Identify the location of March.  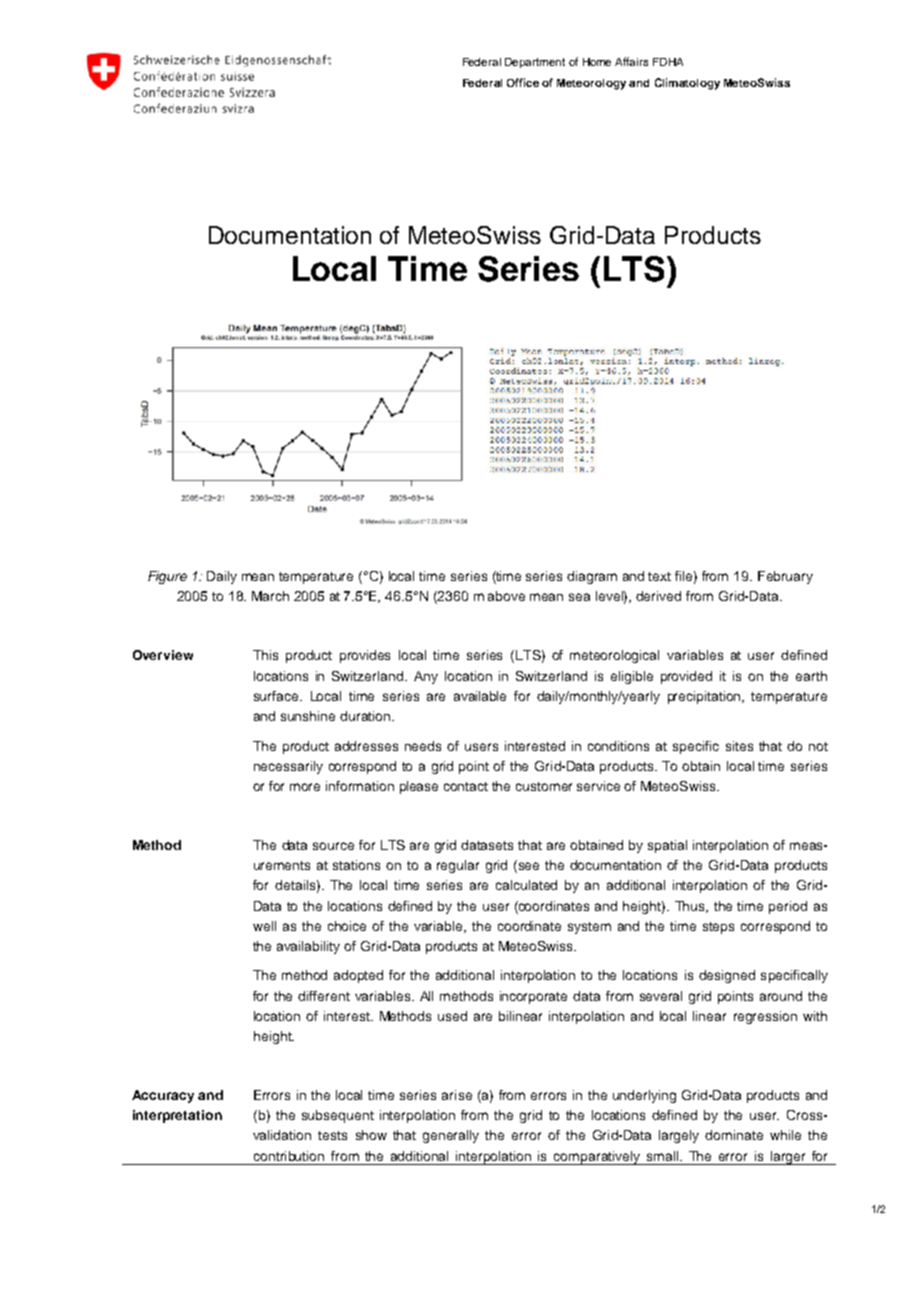
(270, 596).
